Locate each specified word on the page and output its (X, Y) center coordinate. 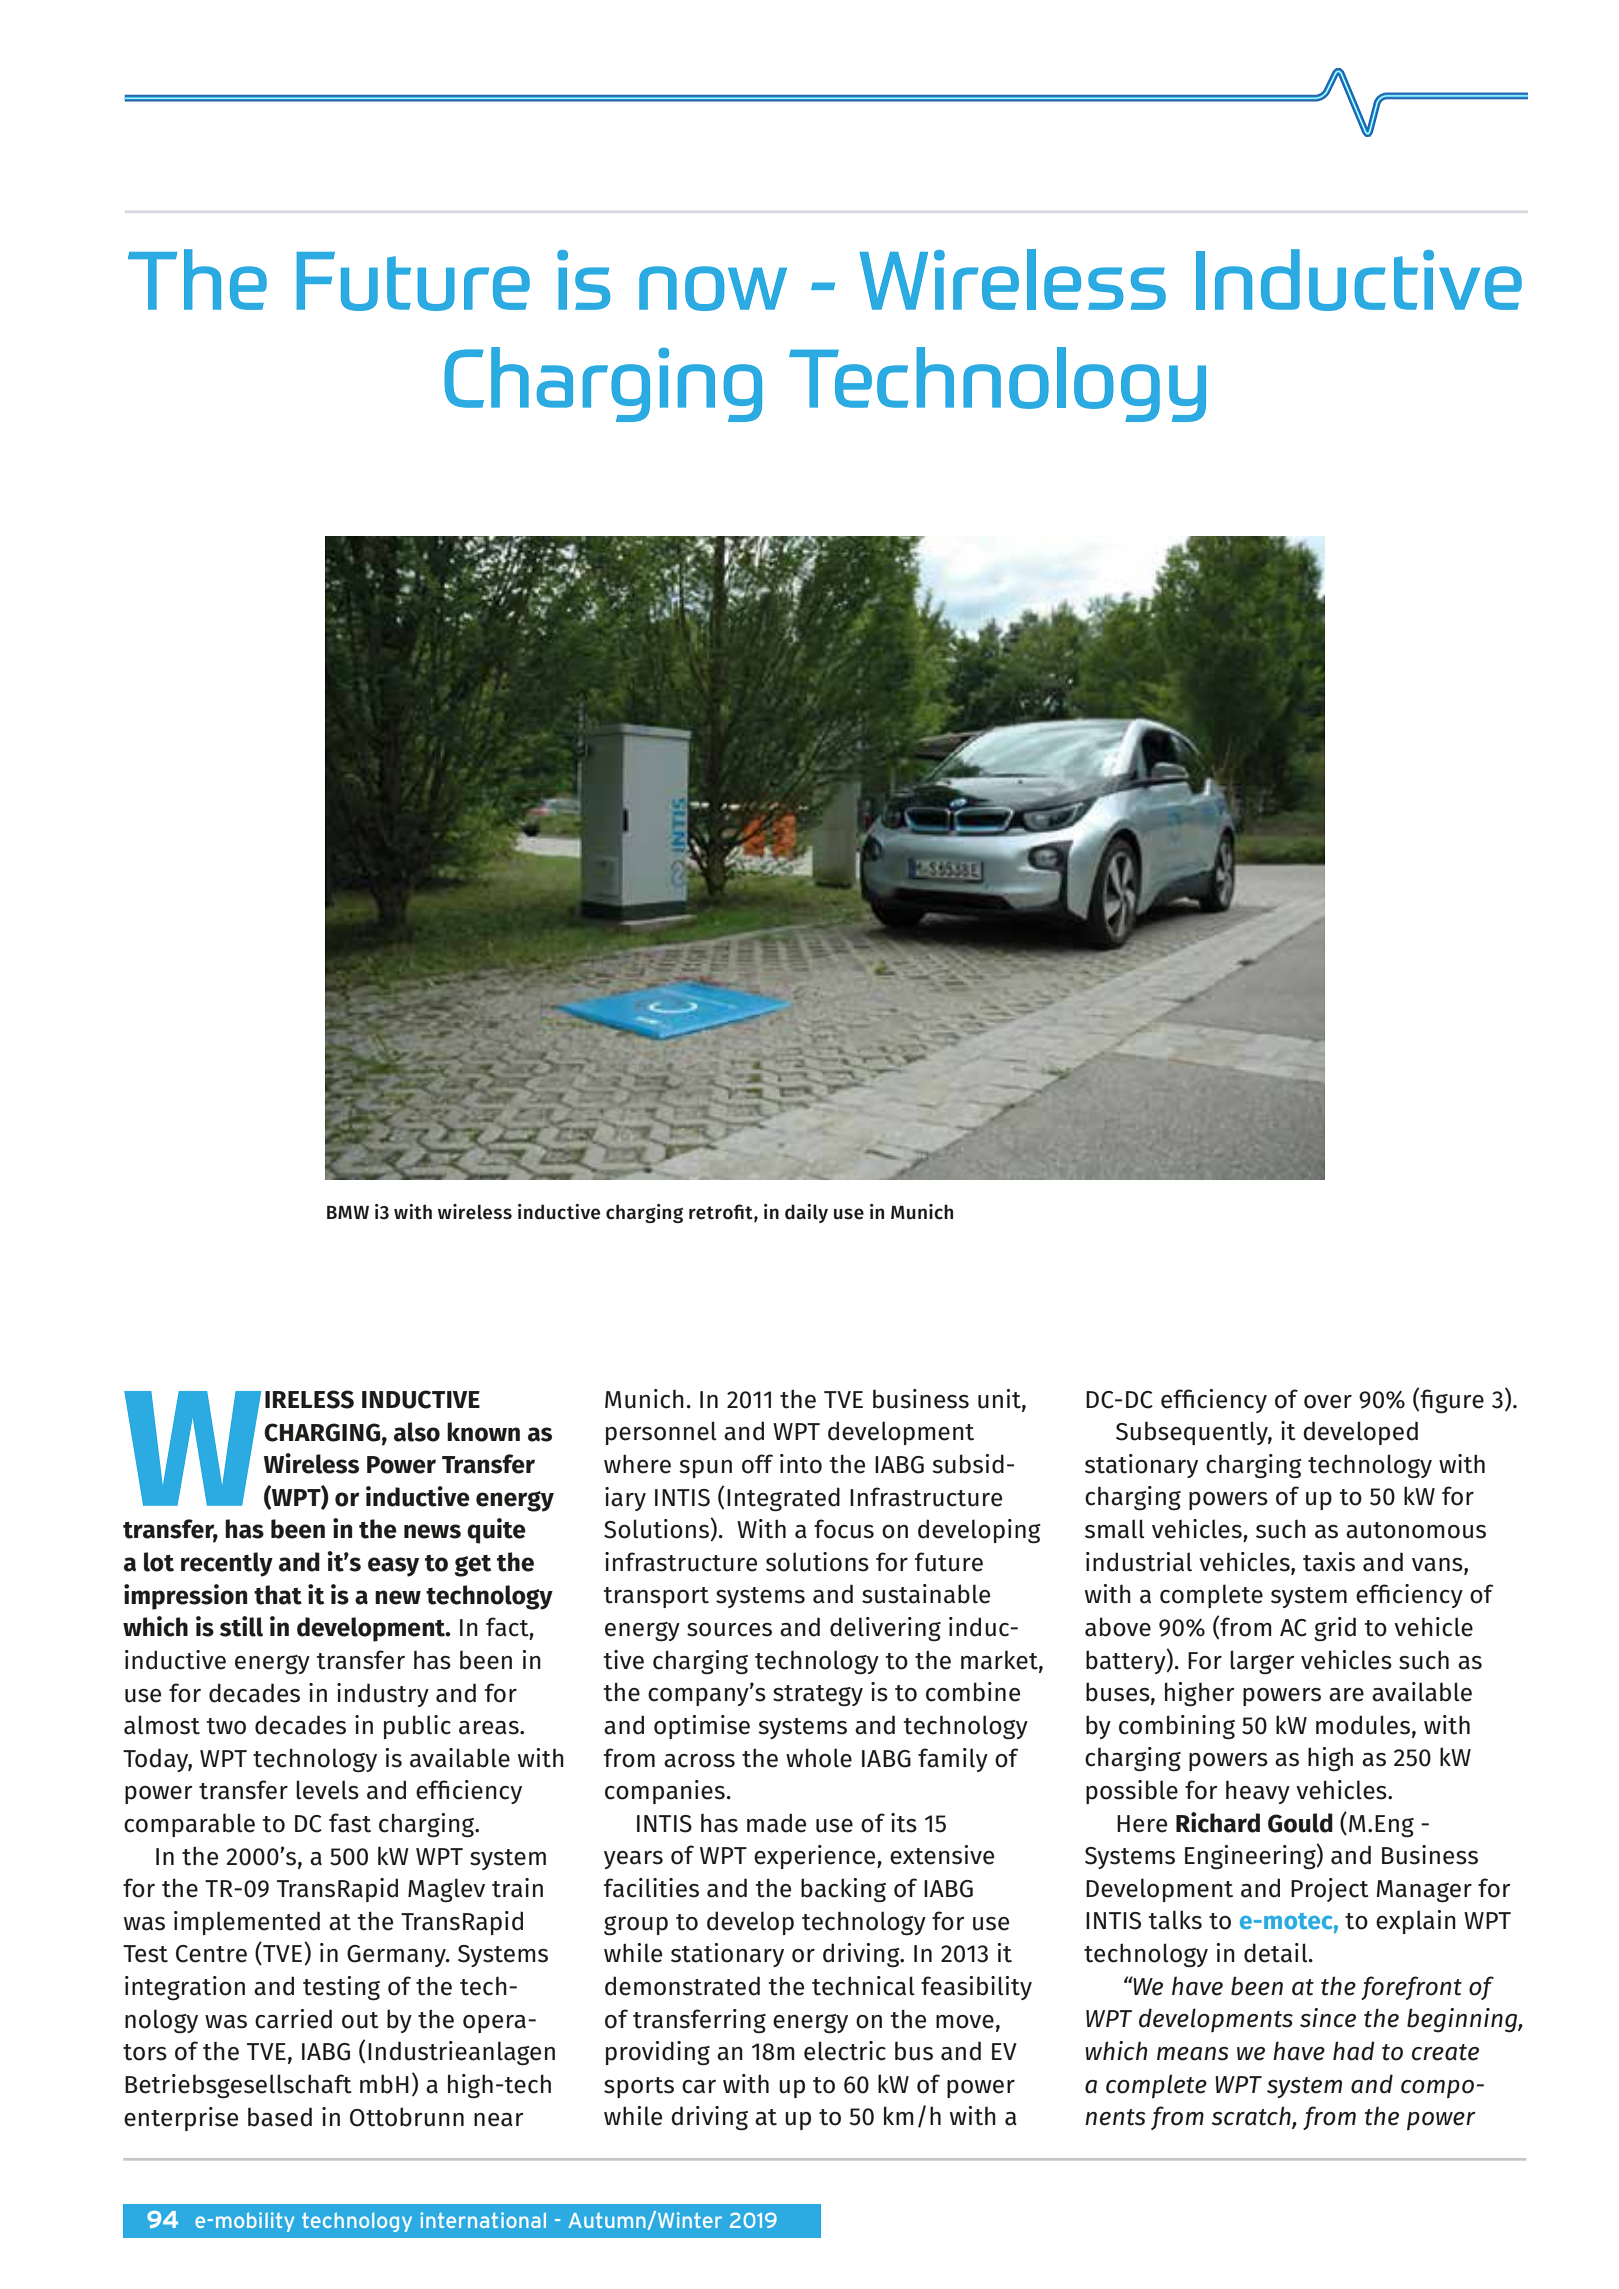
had (1354, 2051)
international (483, 2220)
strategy (818, 1696)
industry (383, 1695)
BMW (348, 1212)
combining (1177, 1727)
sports (639, 2087)
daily (806, 1213)
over (1328, 1402)
